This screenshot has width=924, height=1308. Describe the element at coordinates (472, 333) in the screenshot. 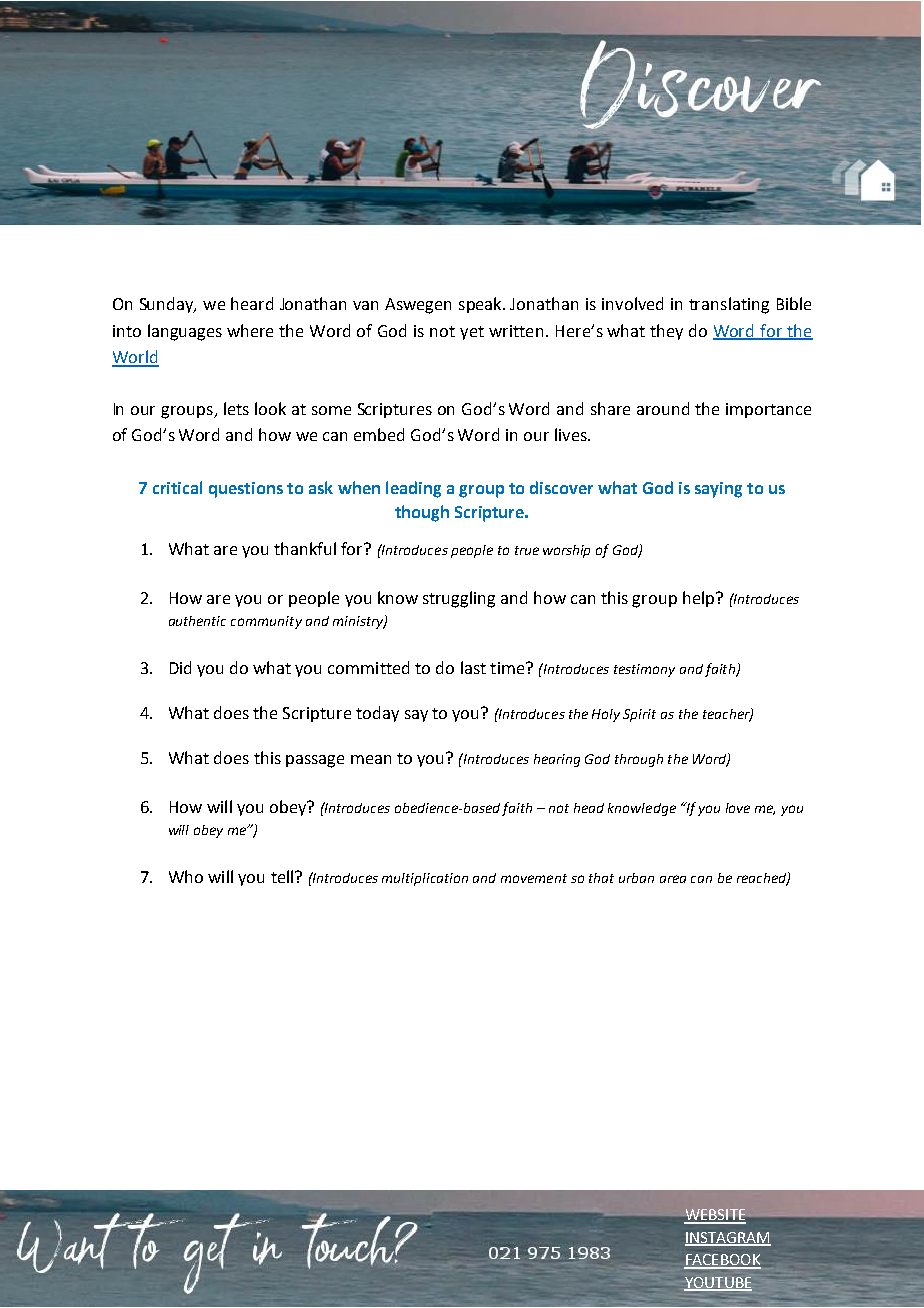

I see `yet` at that location.
